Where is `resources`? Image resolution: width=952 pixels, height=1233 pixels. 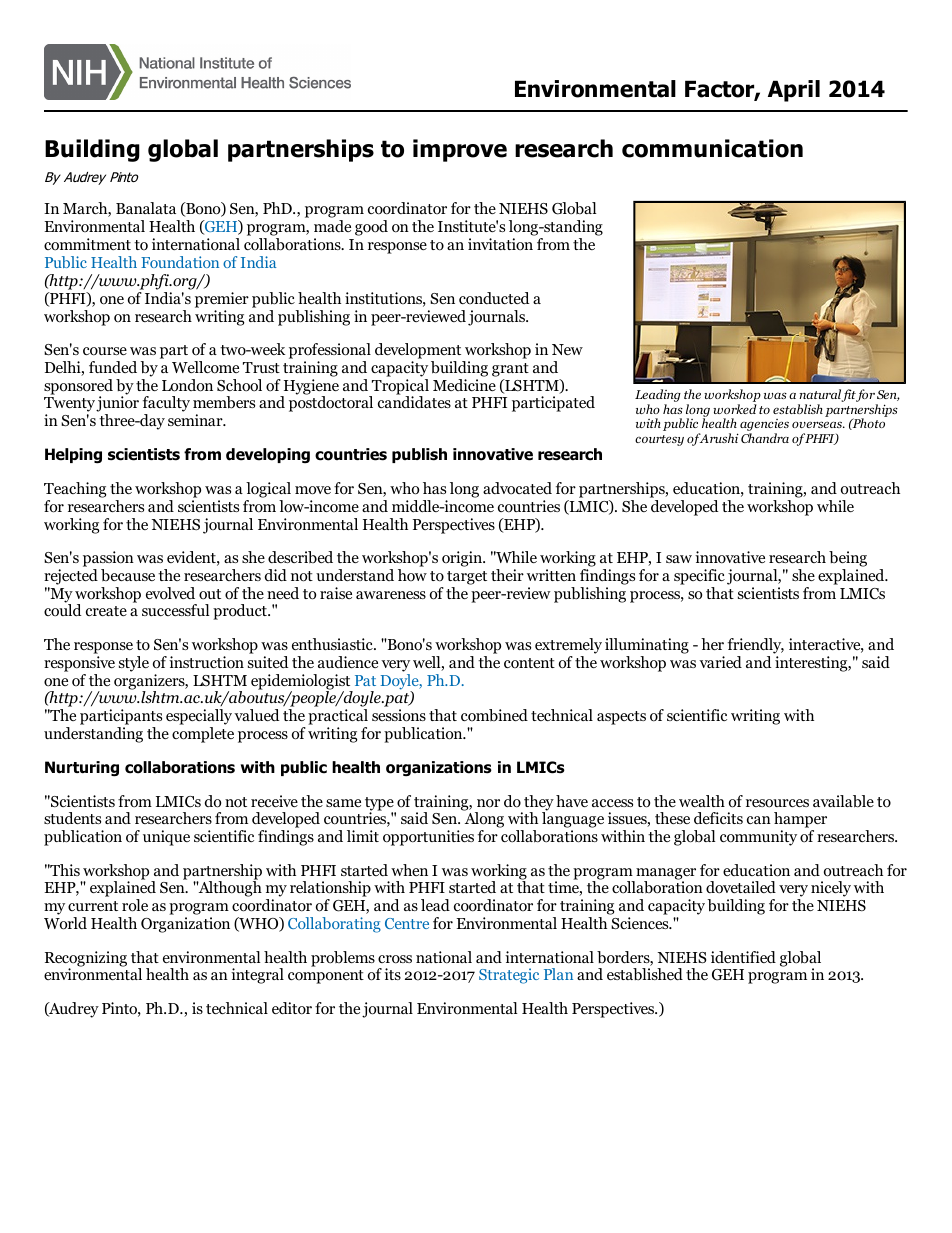 resources is located at coordinates (777, 803).
